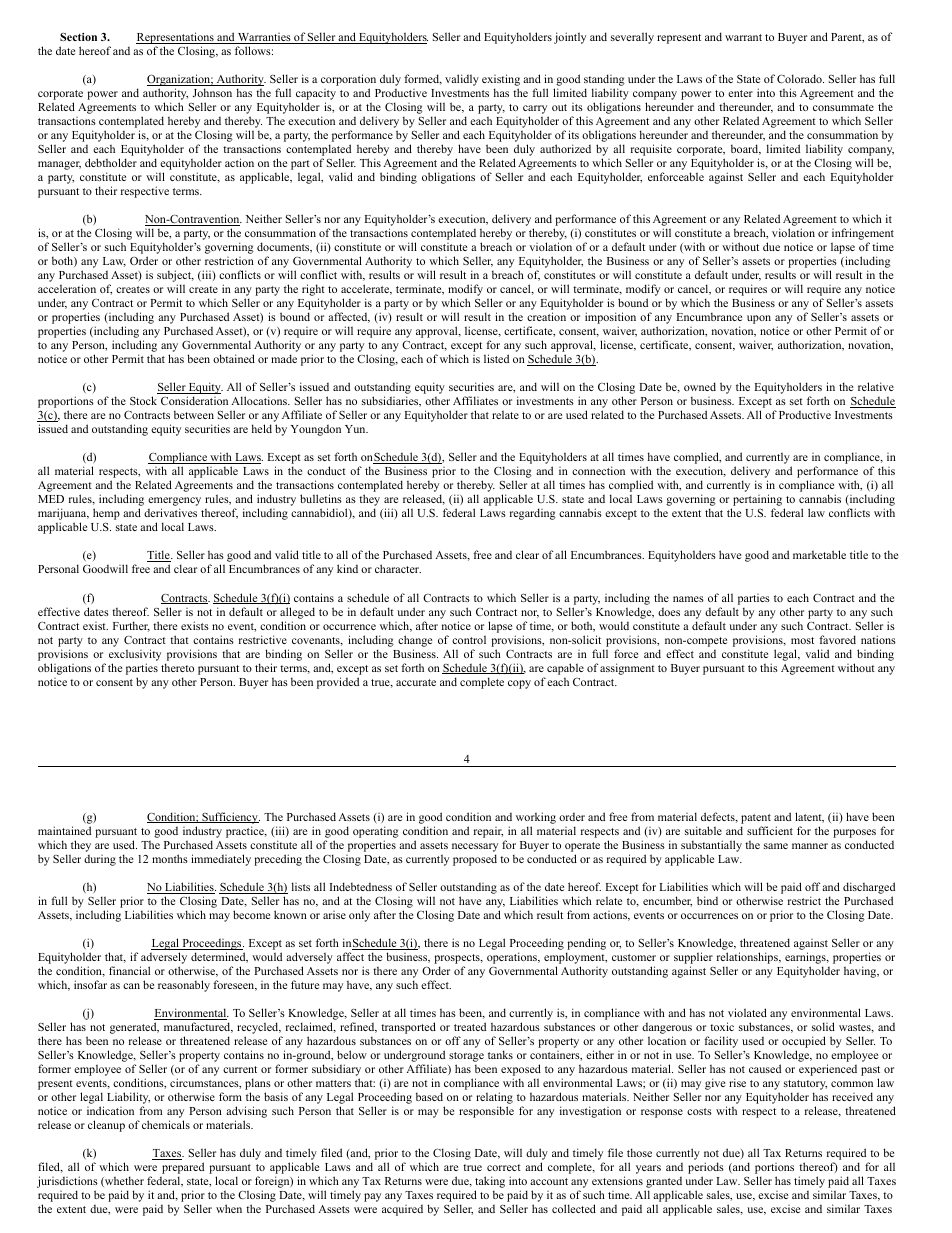 The image size is (952, 1233). I want to click on Yun, so click(356, 429).
